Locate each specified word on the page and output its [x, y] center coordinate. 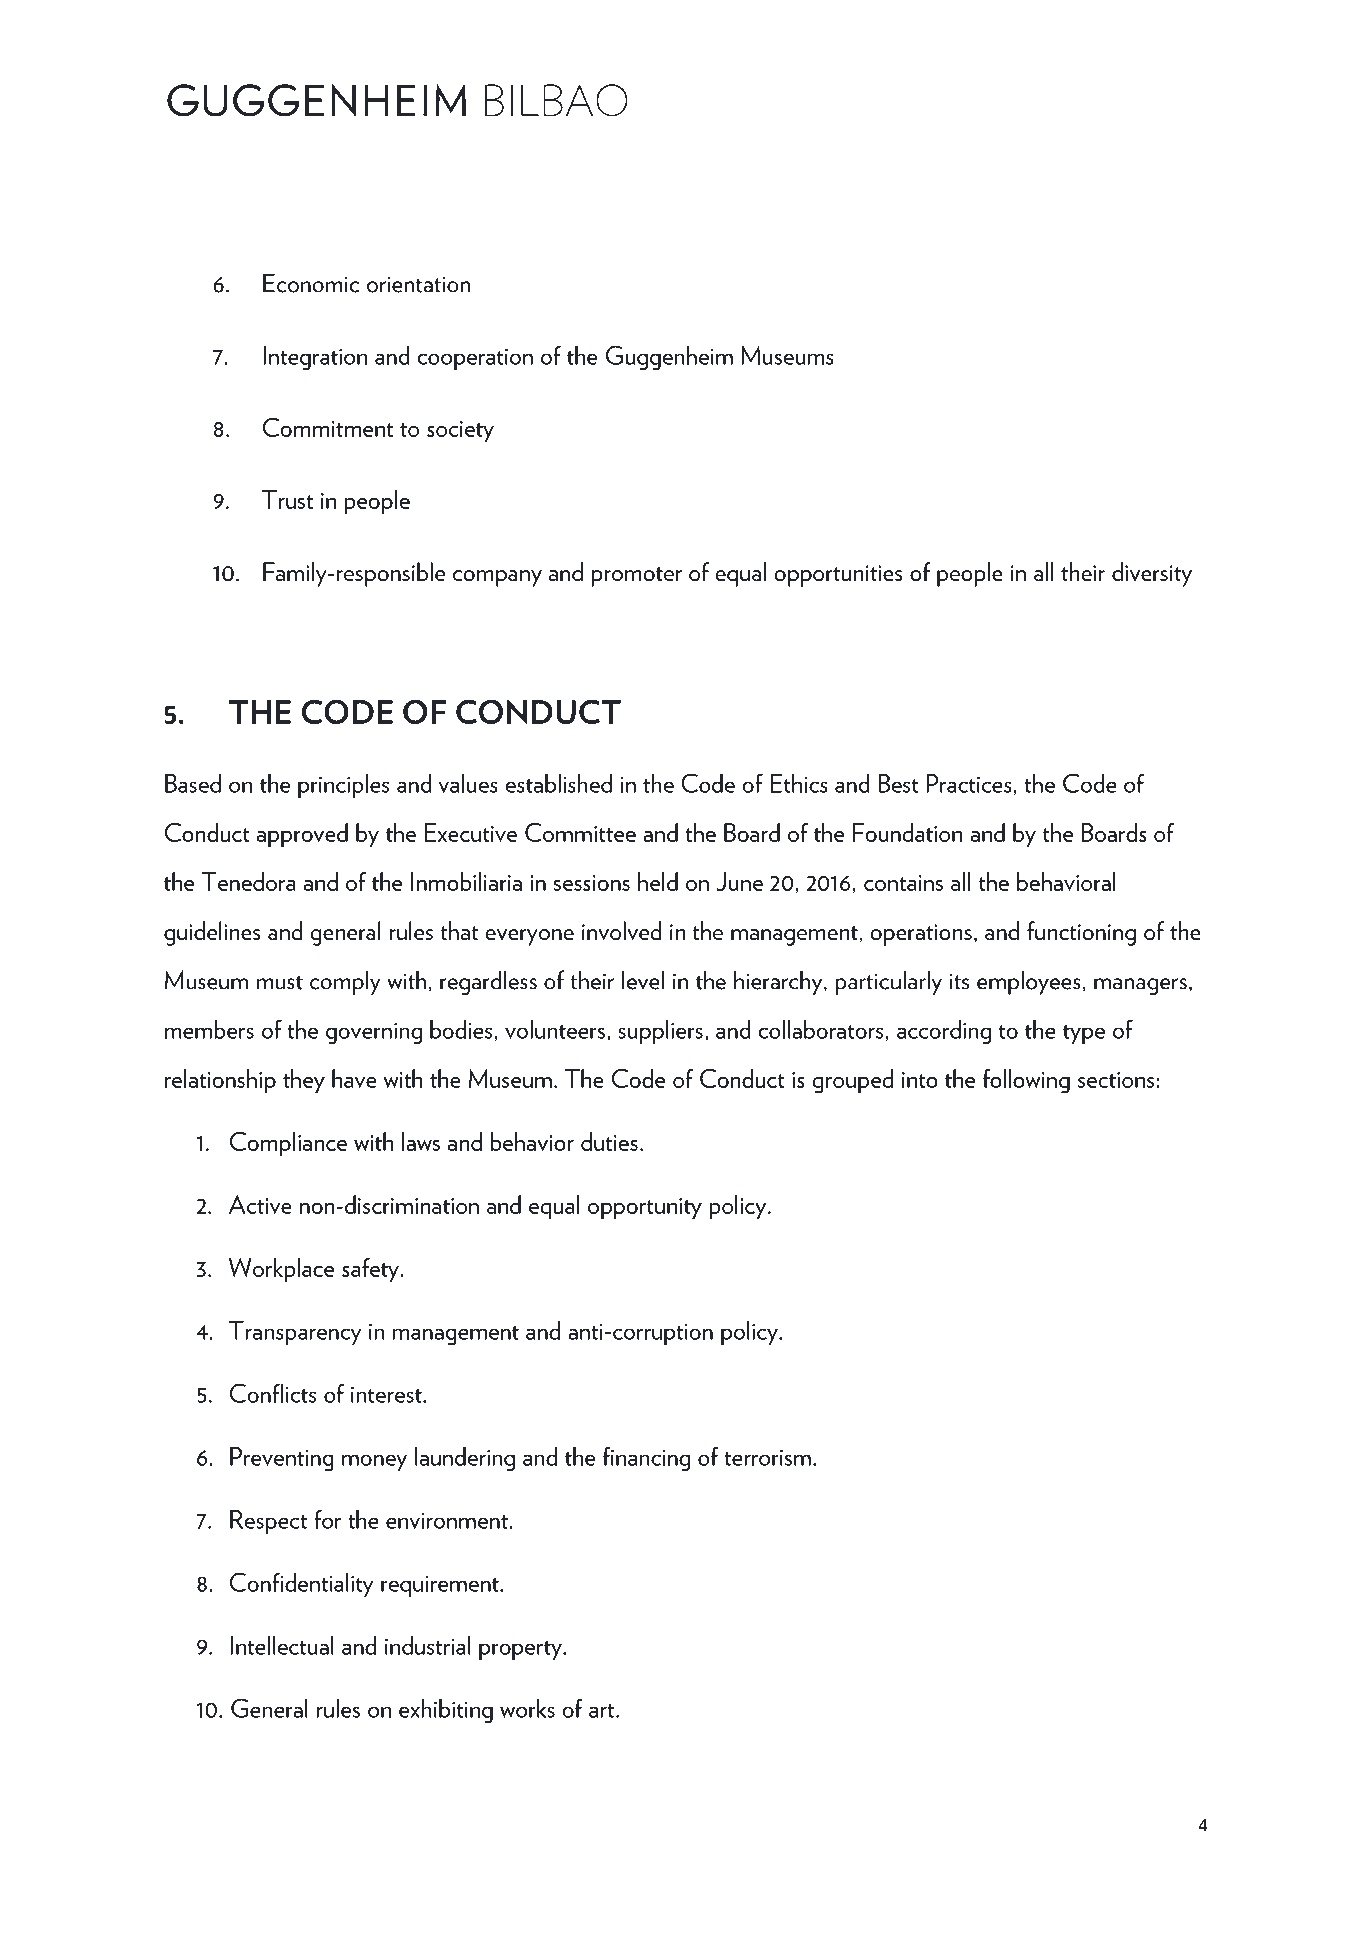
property [521, 1650]
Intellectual [282, 1645]
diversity [1152, 574]
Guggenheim [669, 357]
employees [1029, 982]
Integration [315, 358]
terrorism [767, 1458]
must [280, 982]
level [643, 980]
